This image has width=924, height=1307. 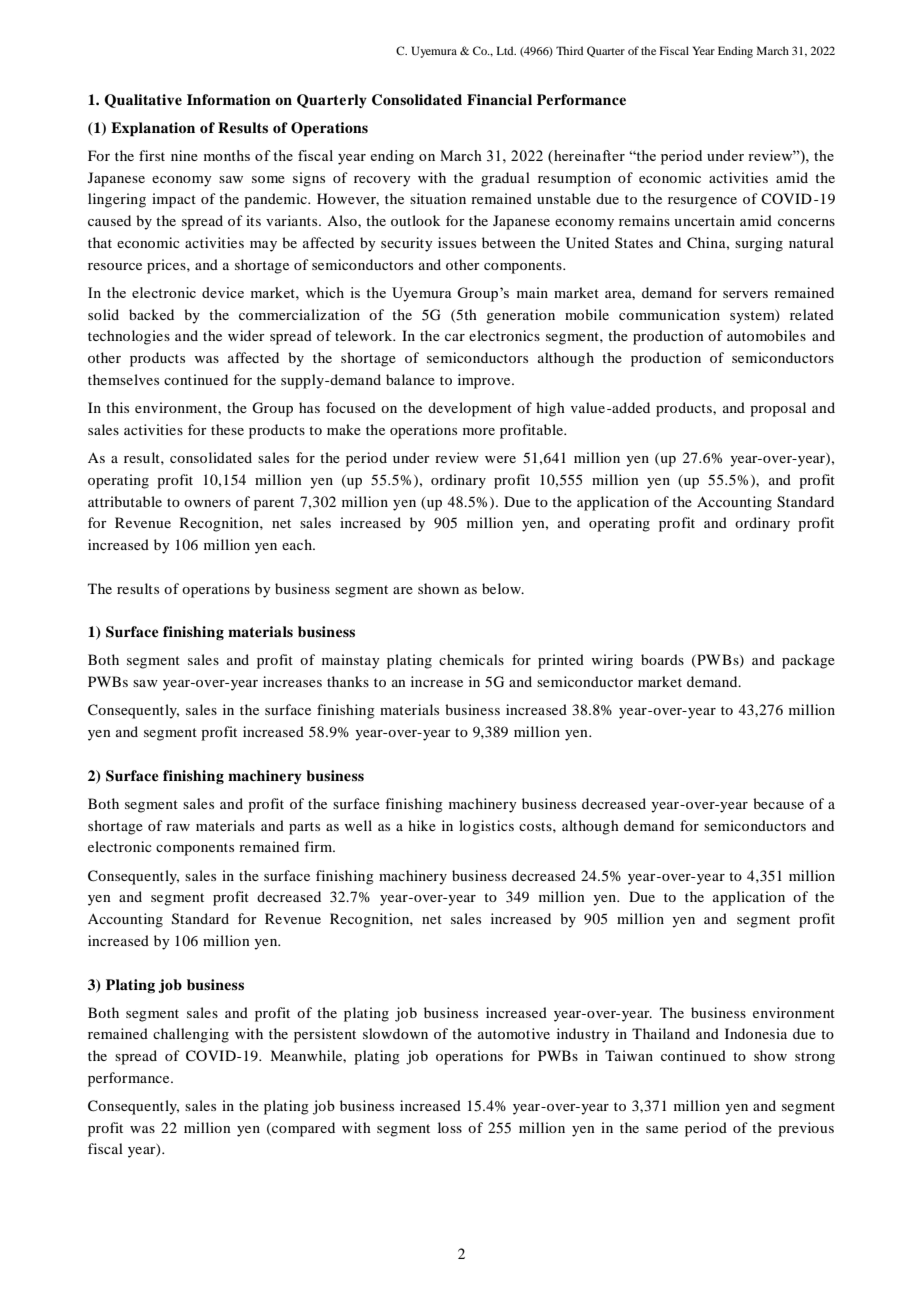 What do you see at coordinates (191, 1035) in the image?
I see `challenging` at bounding box center [191, 1035].
